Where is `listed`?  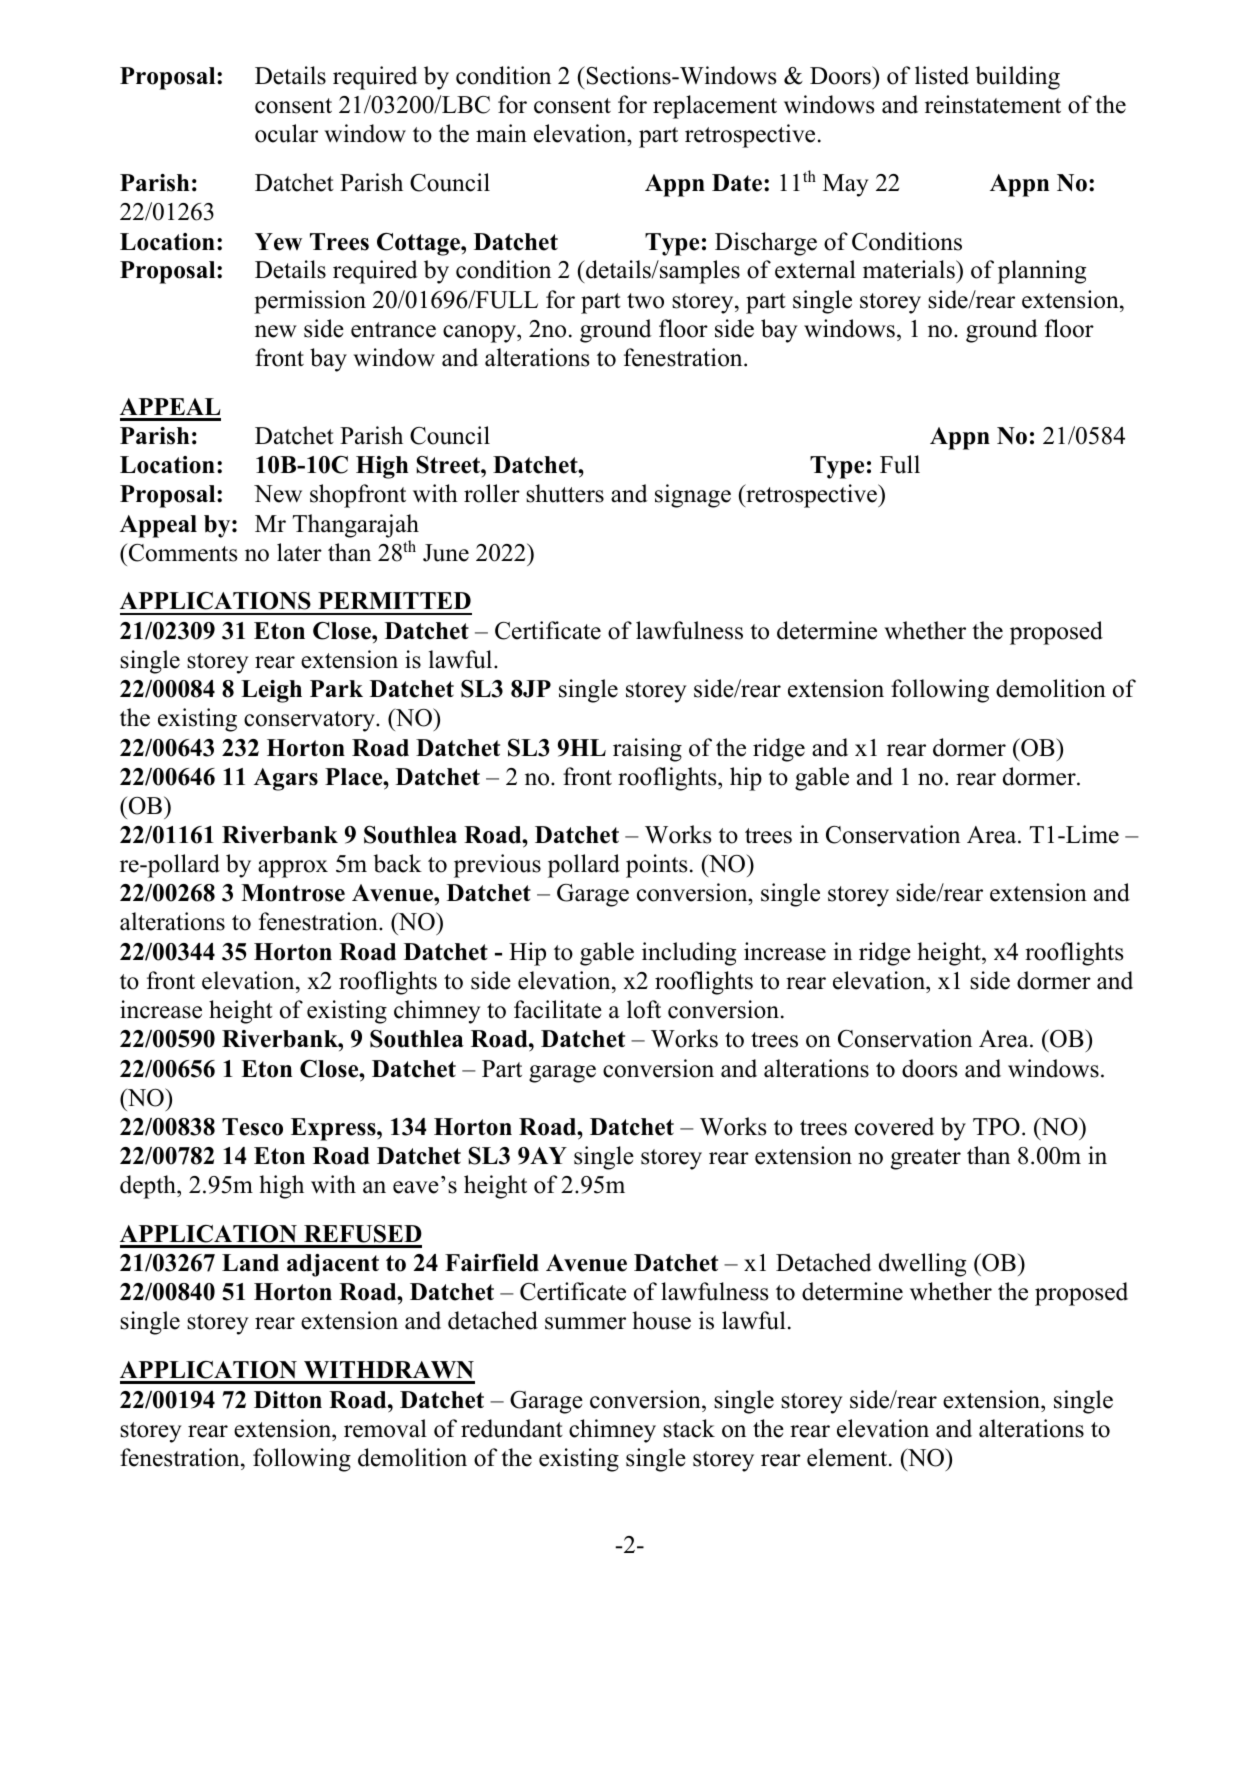 listed is located at coordinates (942, 75).
